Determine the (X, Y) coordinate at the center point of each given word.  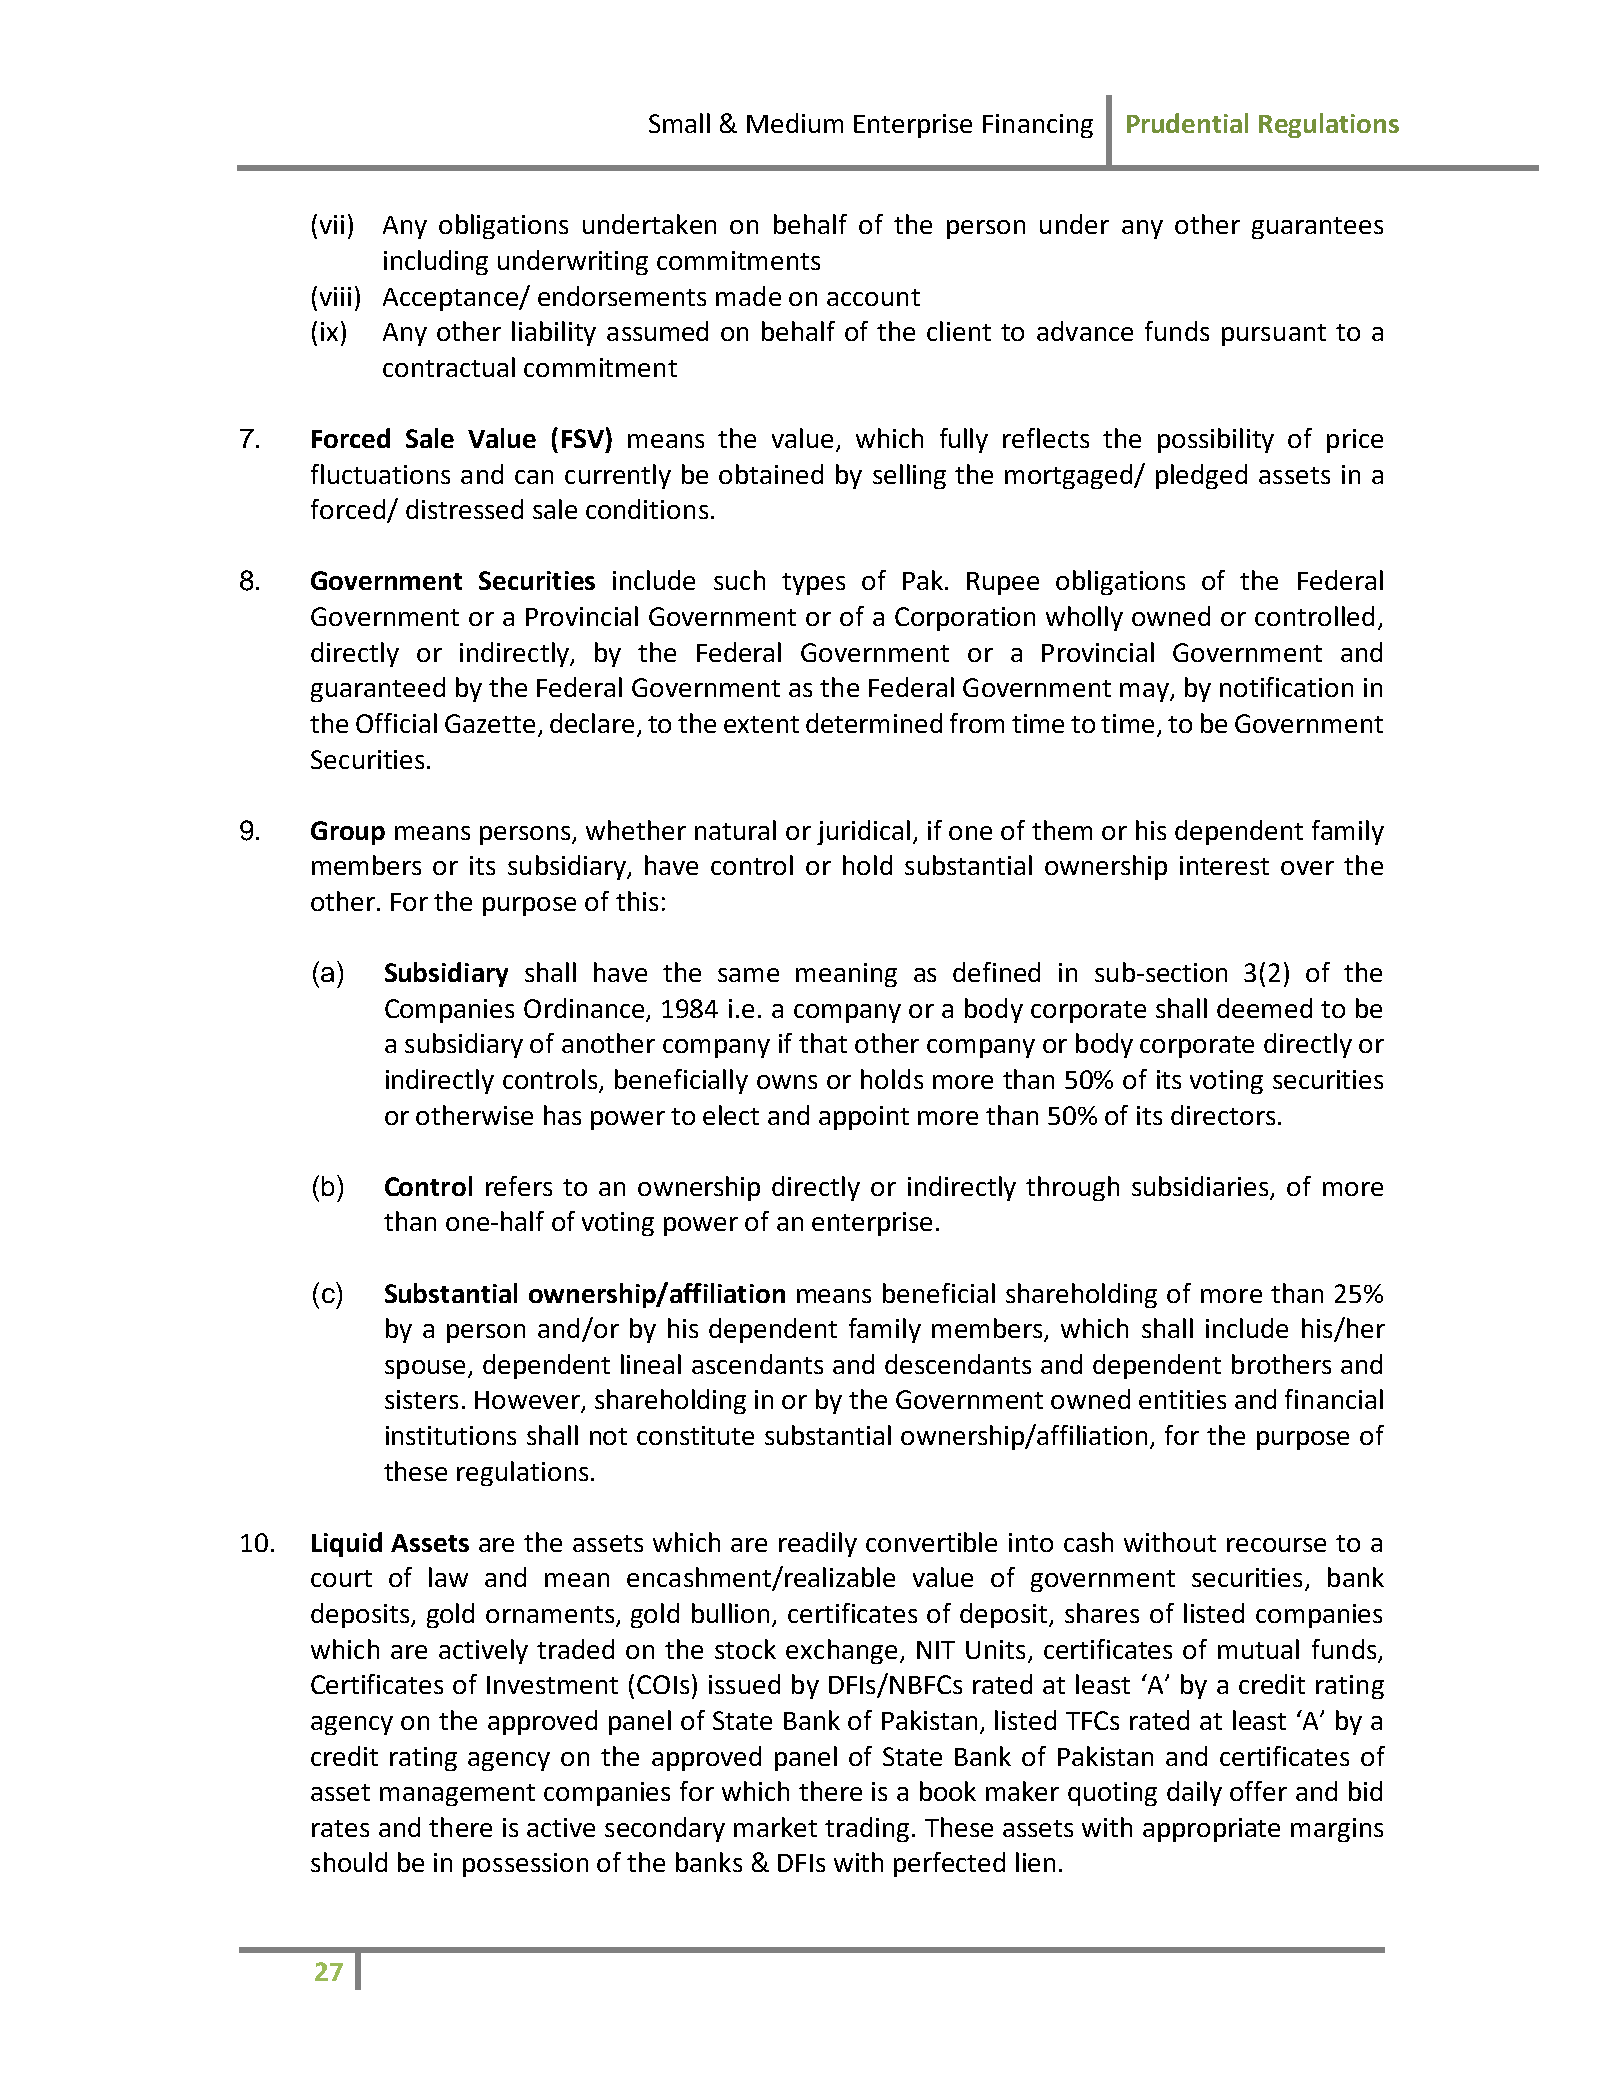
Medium (795, 123)
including (436, 262)
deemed (1264, 1008)
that (823, 1043)
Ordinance (584, 1008)
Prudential (1187, 123)
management (457, 1795)
